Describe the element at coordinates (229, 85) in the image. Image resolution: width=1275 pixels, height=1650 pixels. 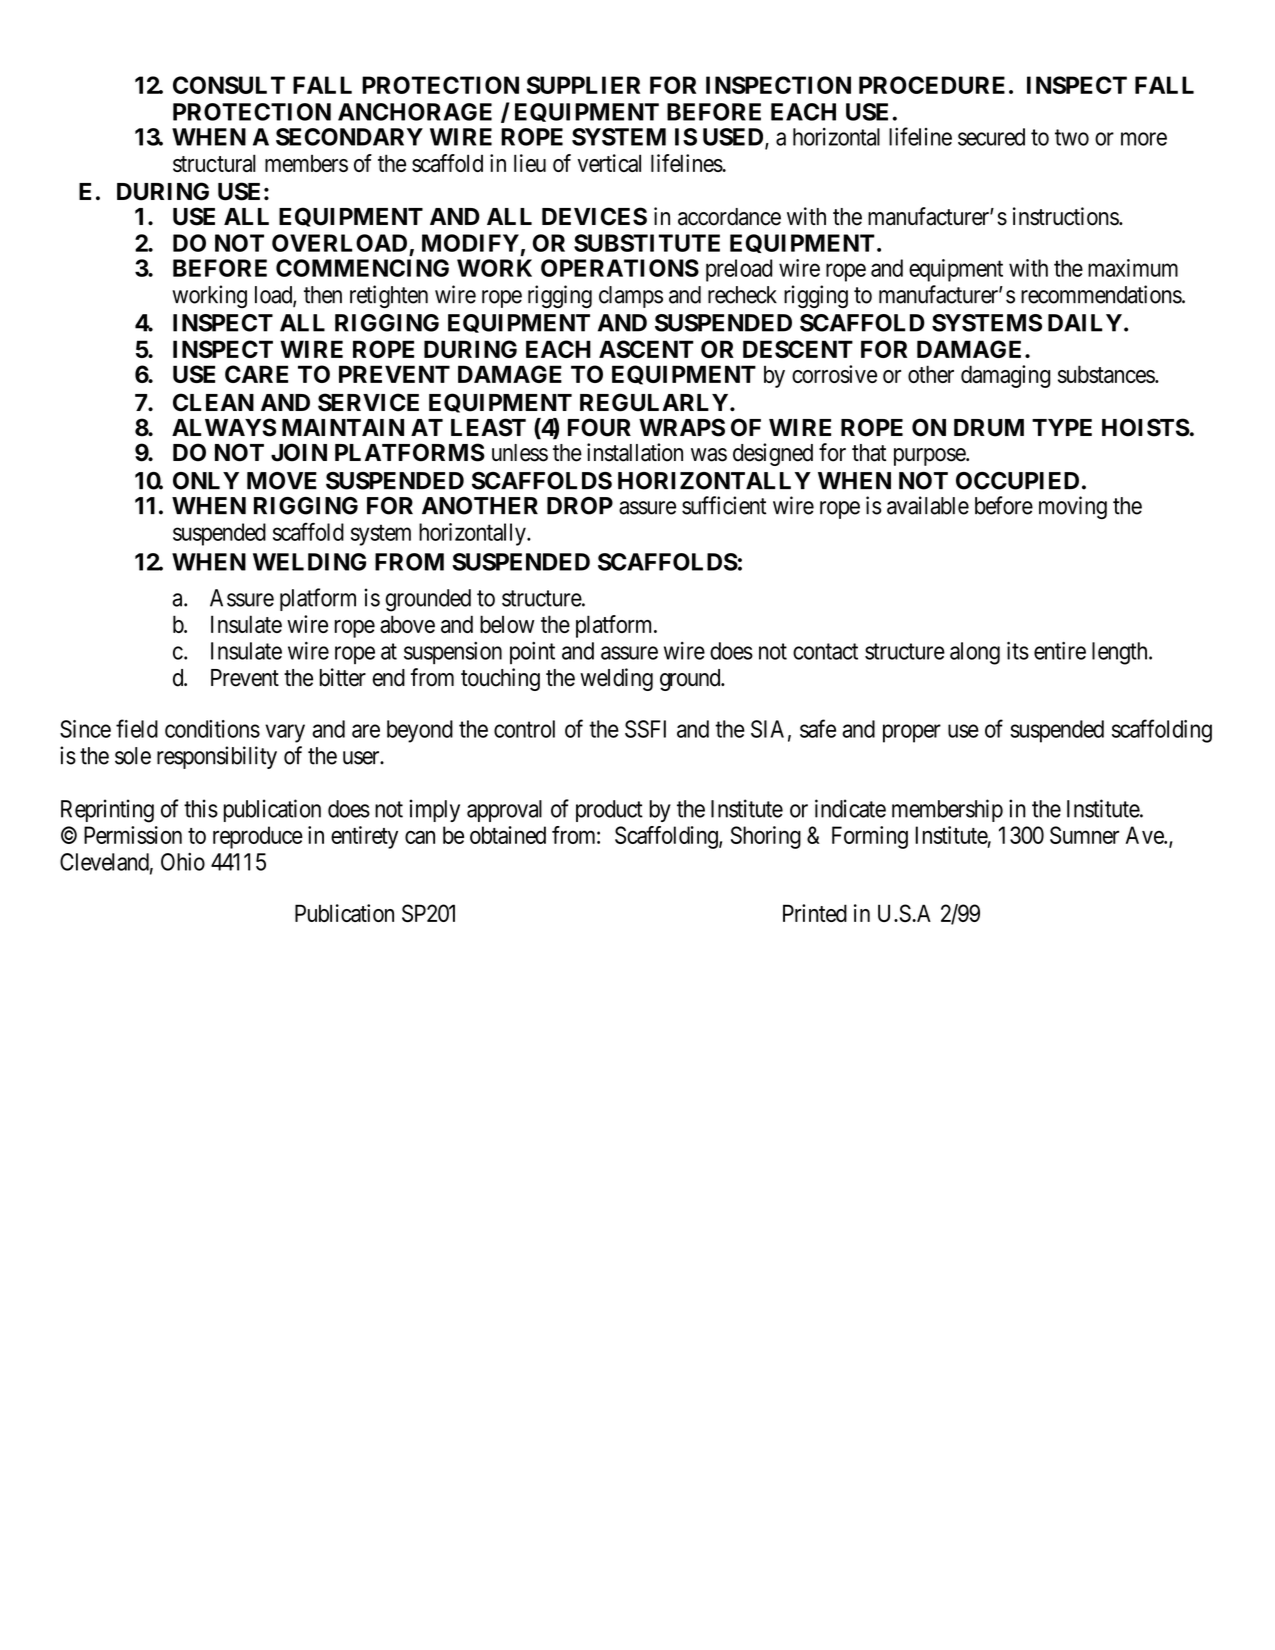
I see `CONSULT` at that location.
